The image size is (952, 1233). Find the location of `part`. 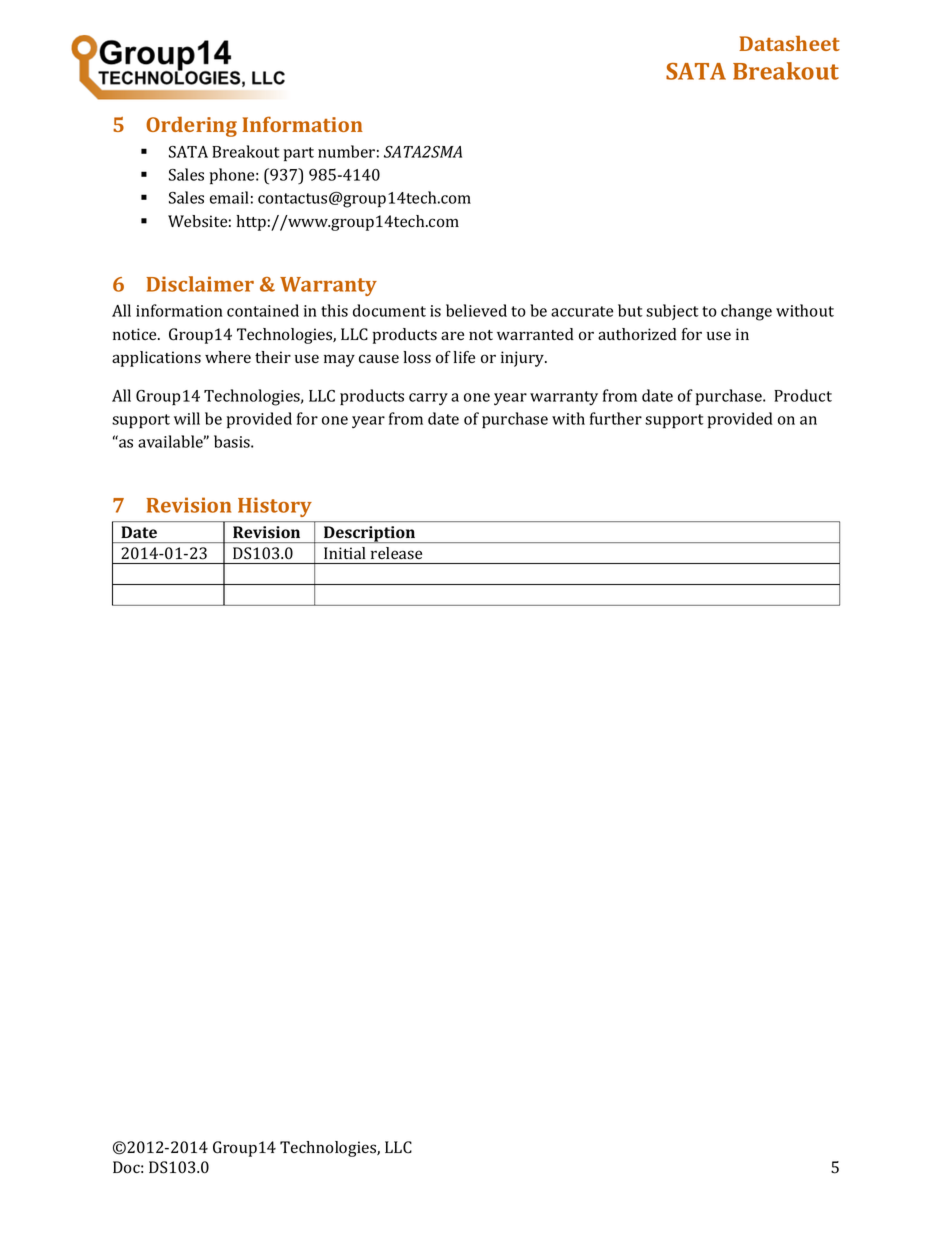

part is located at coordinates (299, 154).
